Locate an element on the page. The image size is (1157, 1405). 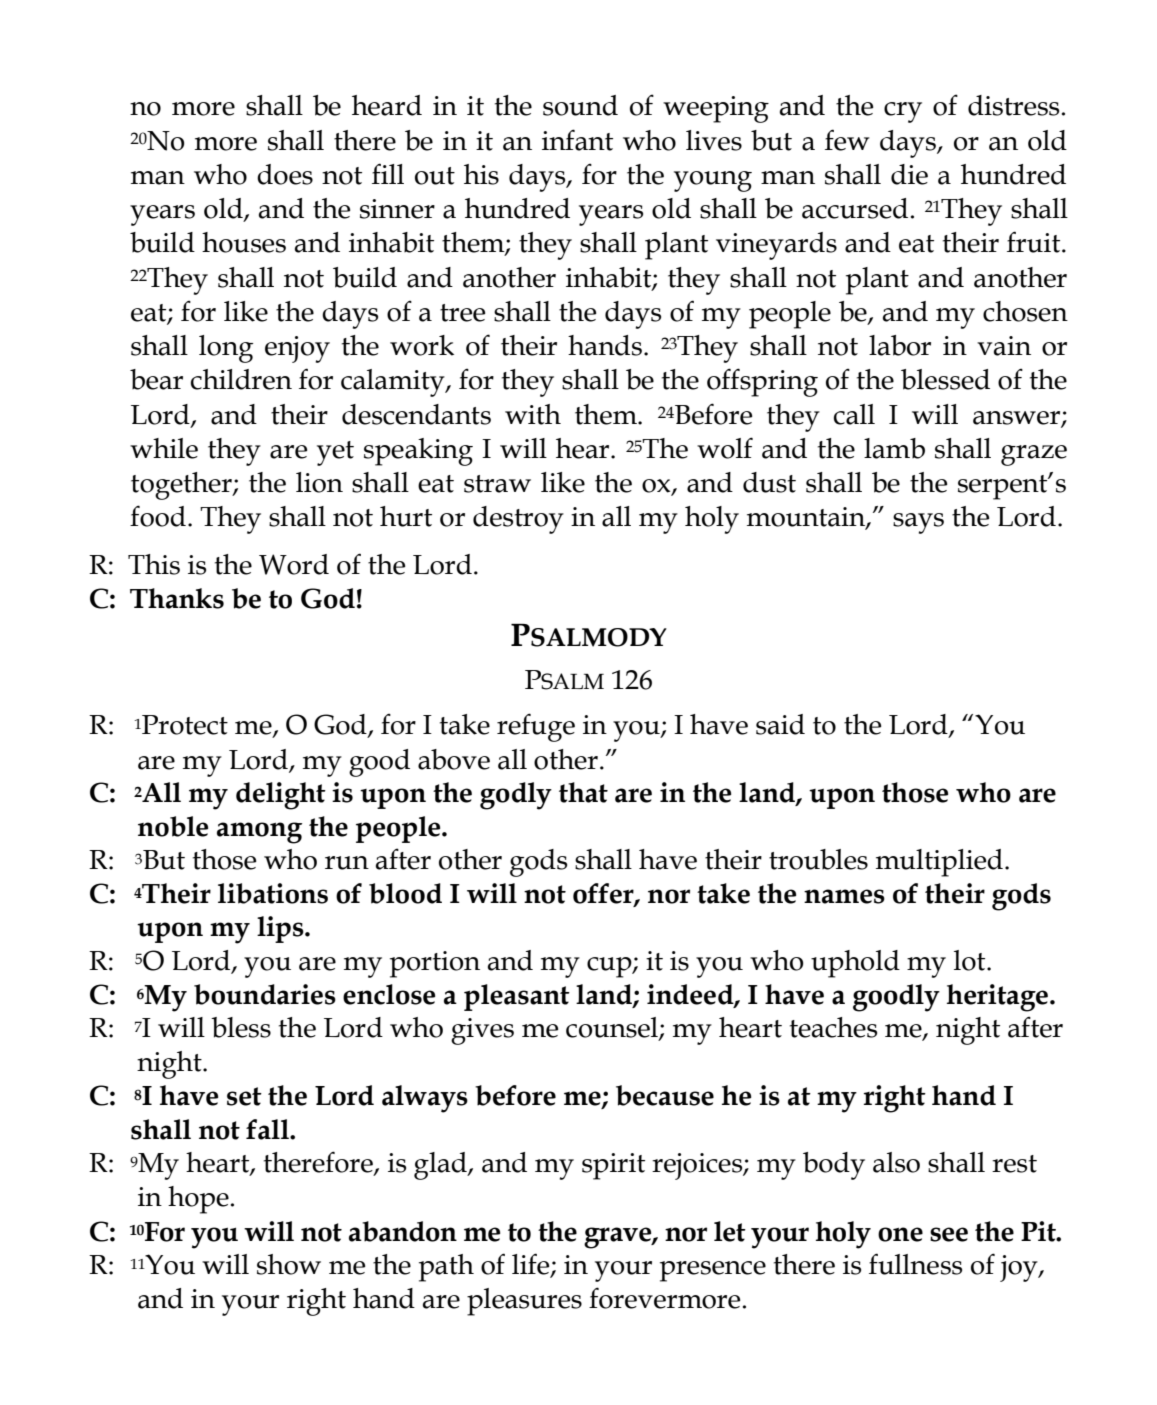
fullness is located at coordinates (915, 1264).
